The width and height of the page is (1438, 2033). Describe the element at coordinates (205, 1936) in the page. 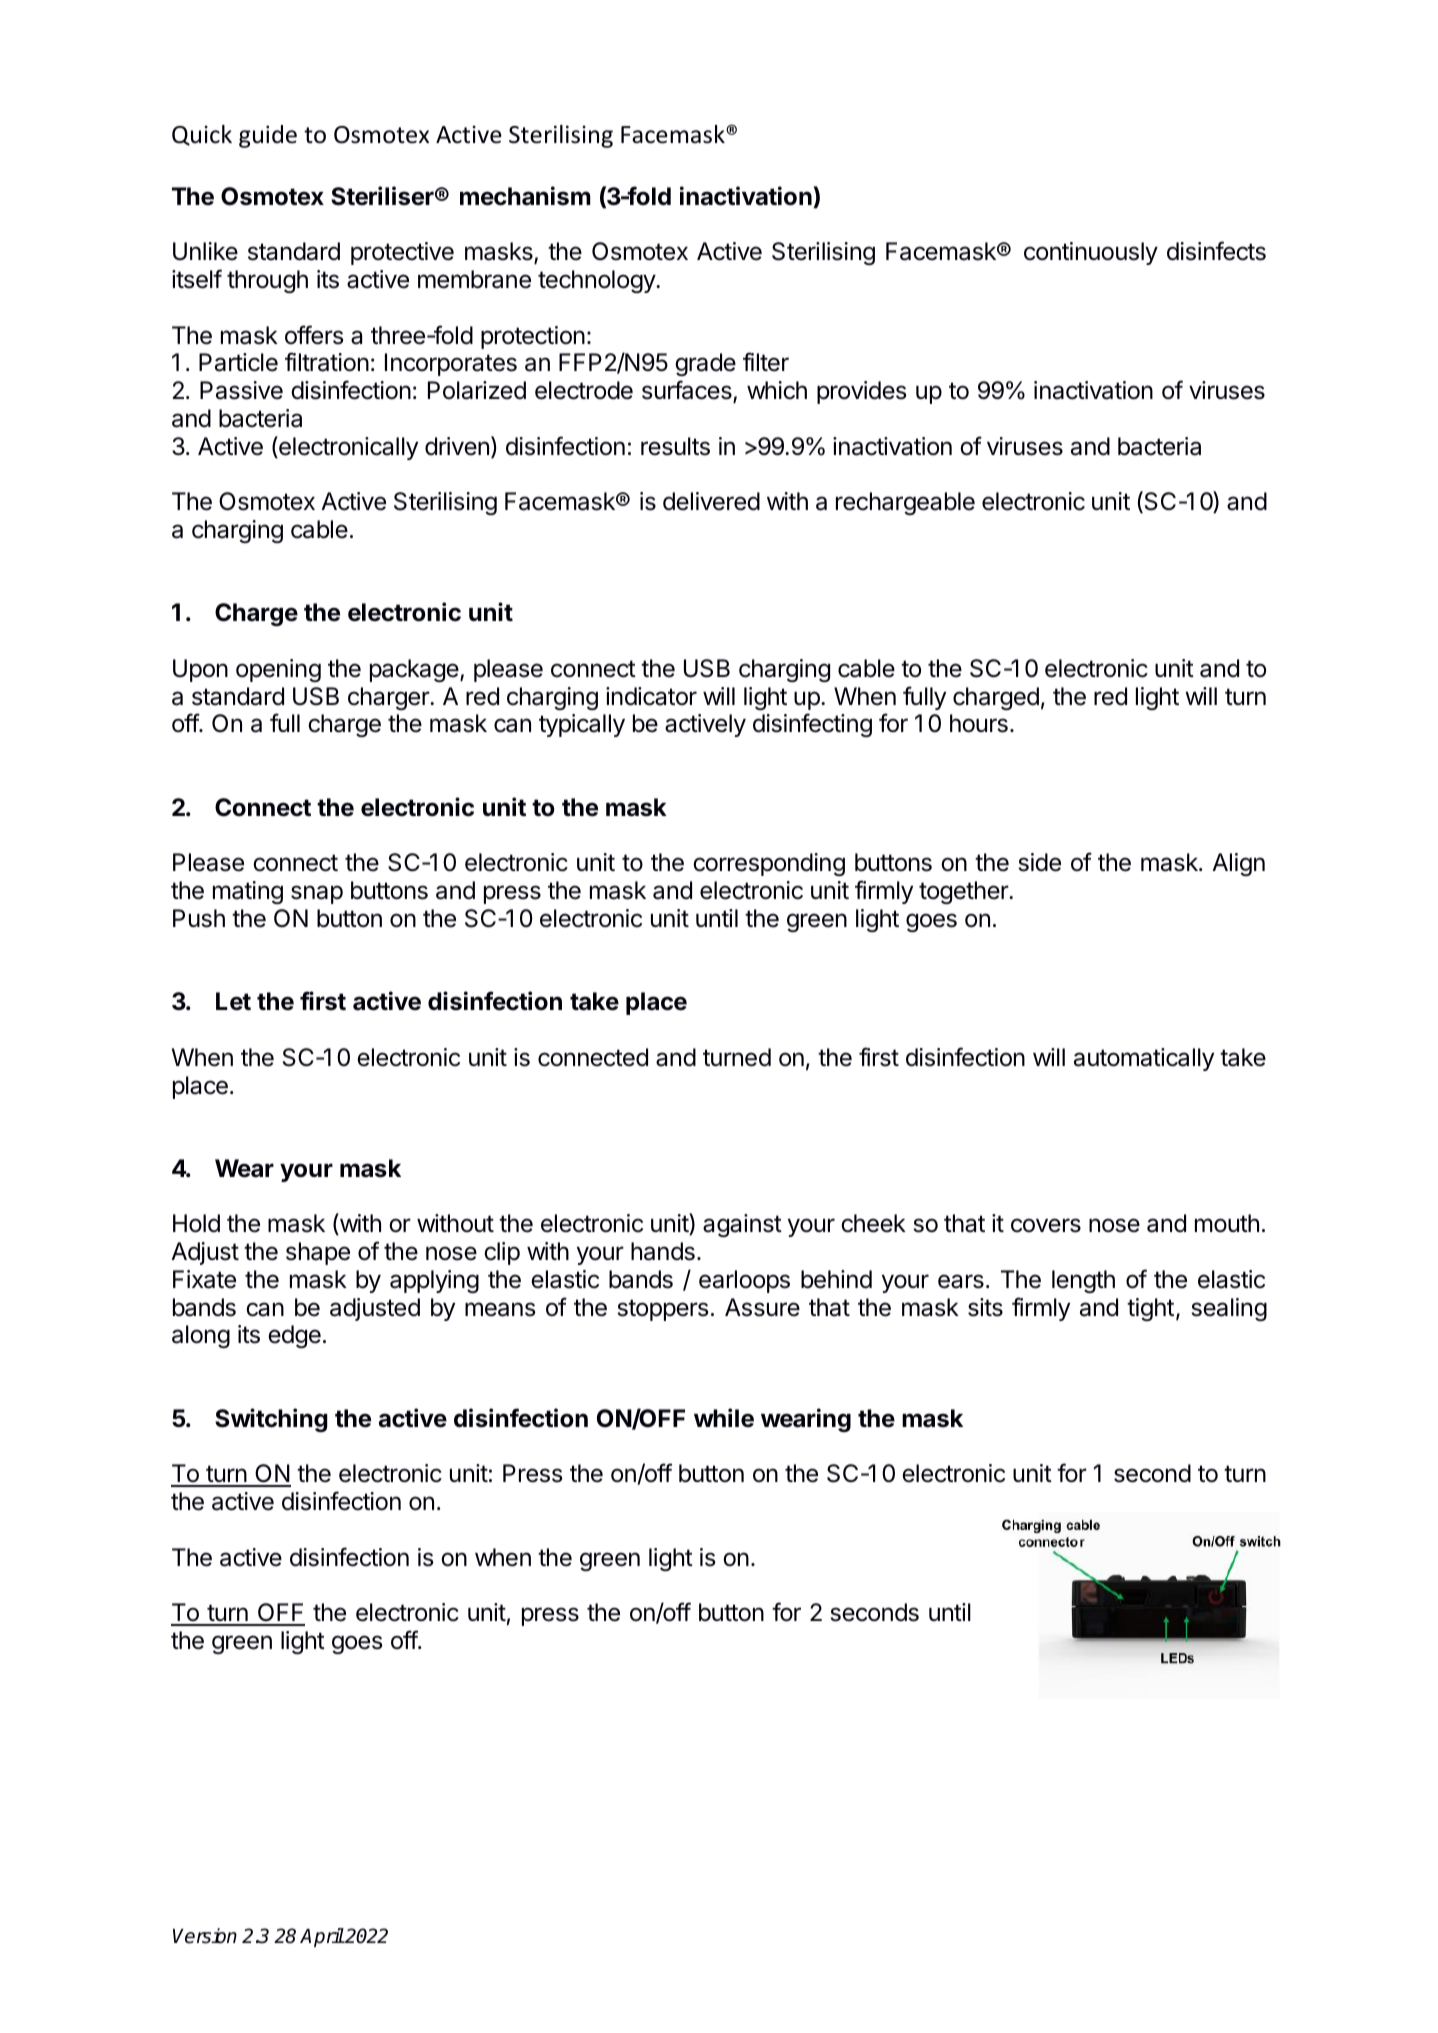

I see `Version` at that location.
